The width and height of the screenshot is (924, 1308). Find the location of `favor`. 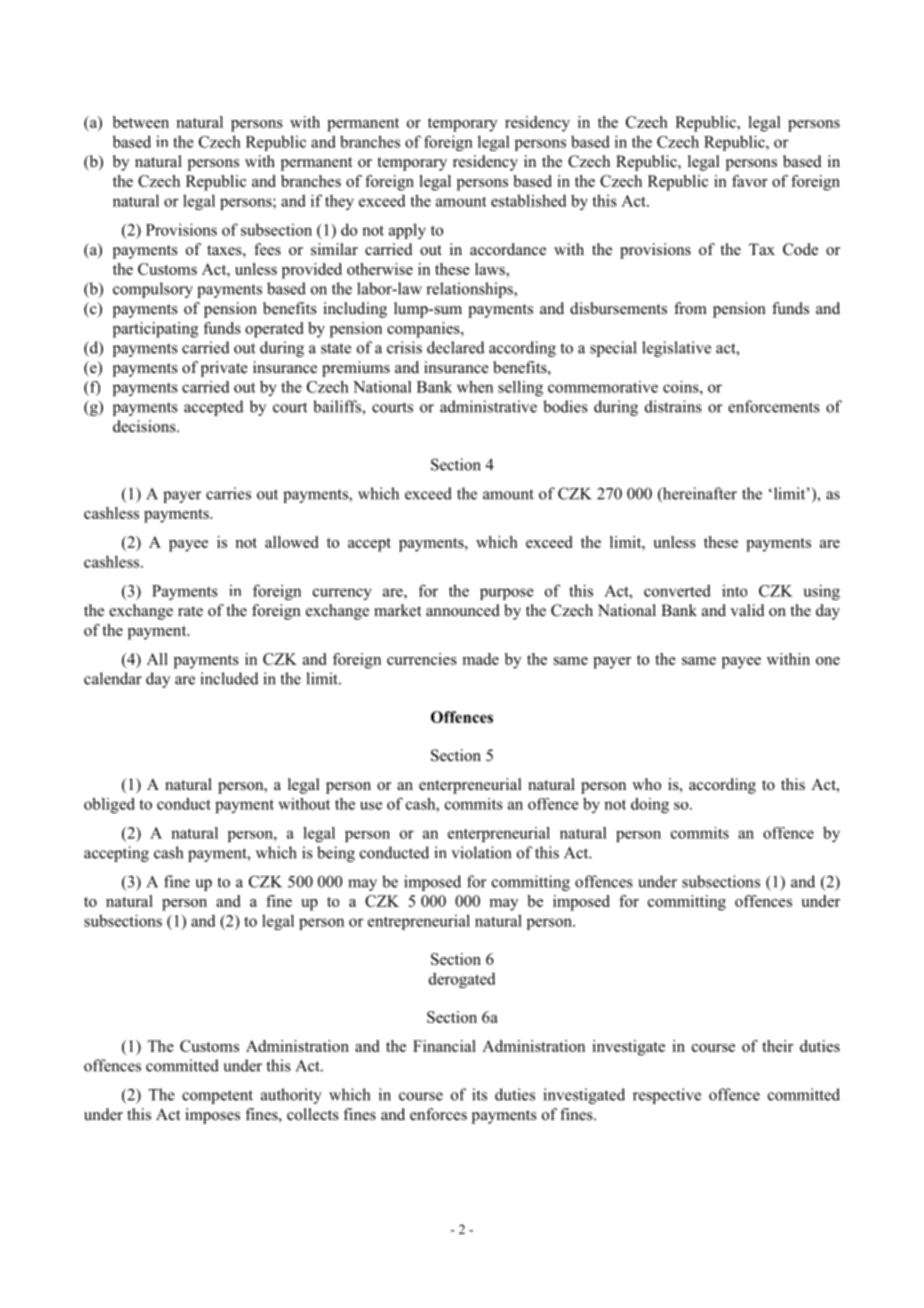

favor is located at coordinates (750, 181).
